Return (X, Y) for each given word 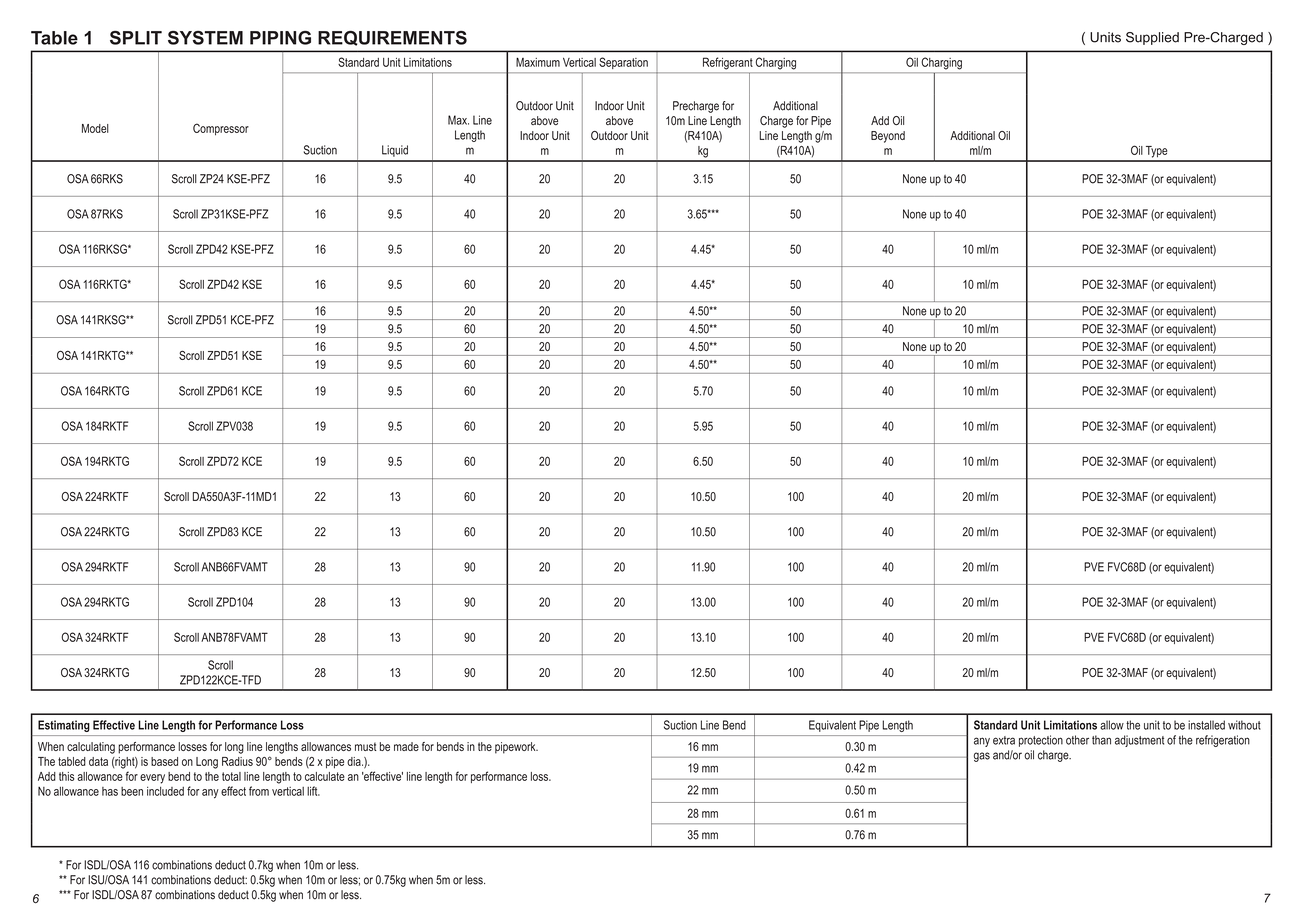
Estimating (64, 726)
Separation (623, 63)
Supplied (1152, 38)
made (406, 746)
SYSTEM (205, 38)
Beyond (888, 137)
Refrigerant (728, 63)
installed (1206, 725)
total (231, 776)
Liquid (395, 151)
